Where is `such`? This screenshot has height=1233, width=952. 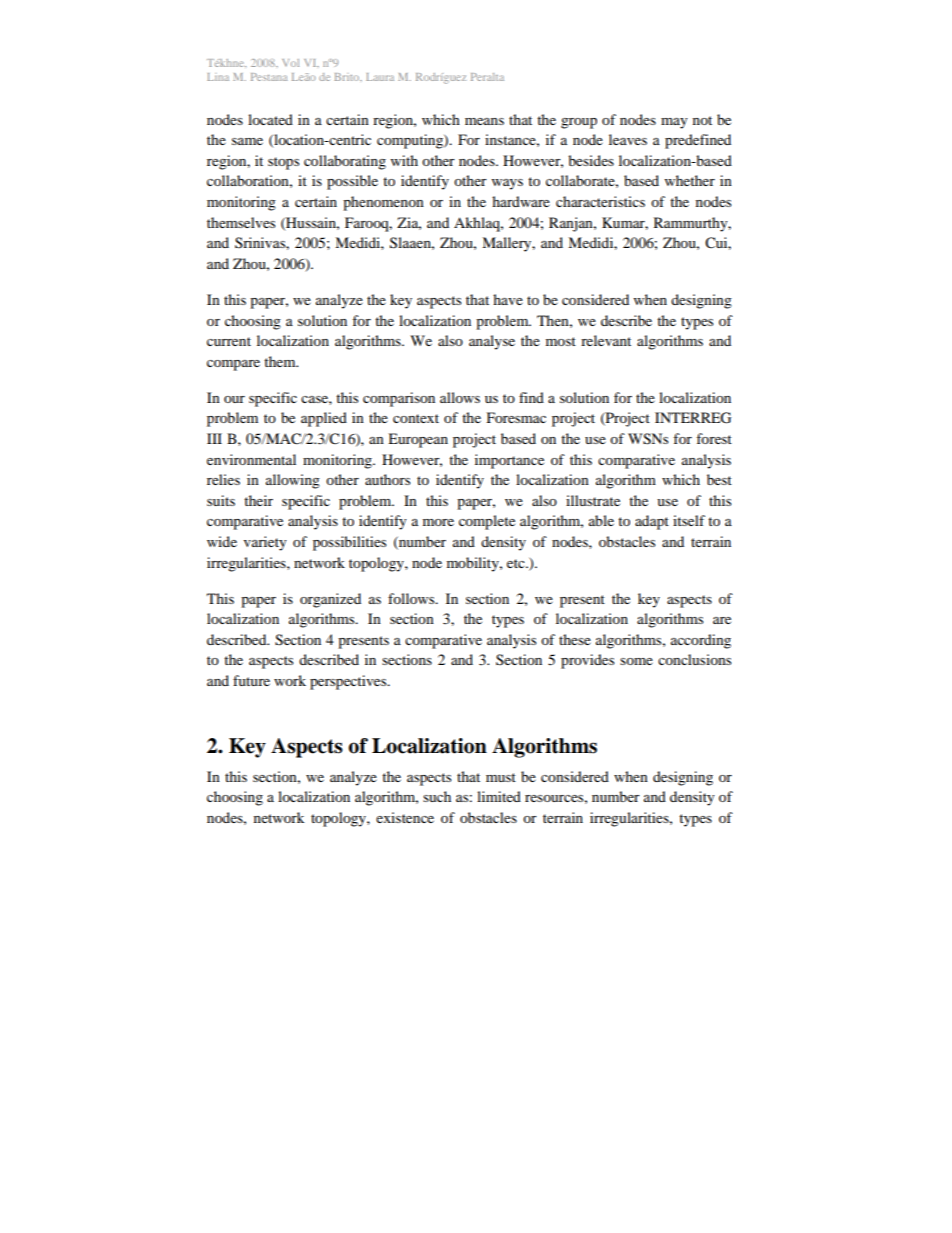
such is located at coordinates (437, 796).
